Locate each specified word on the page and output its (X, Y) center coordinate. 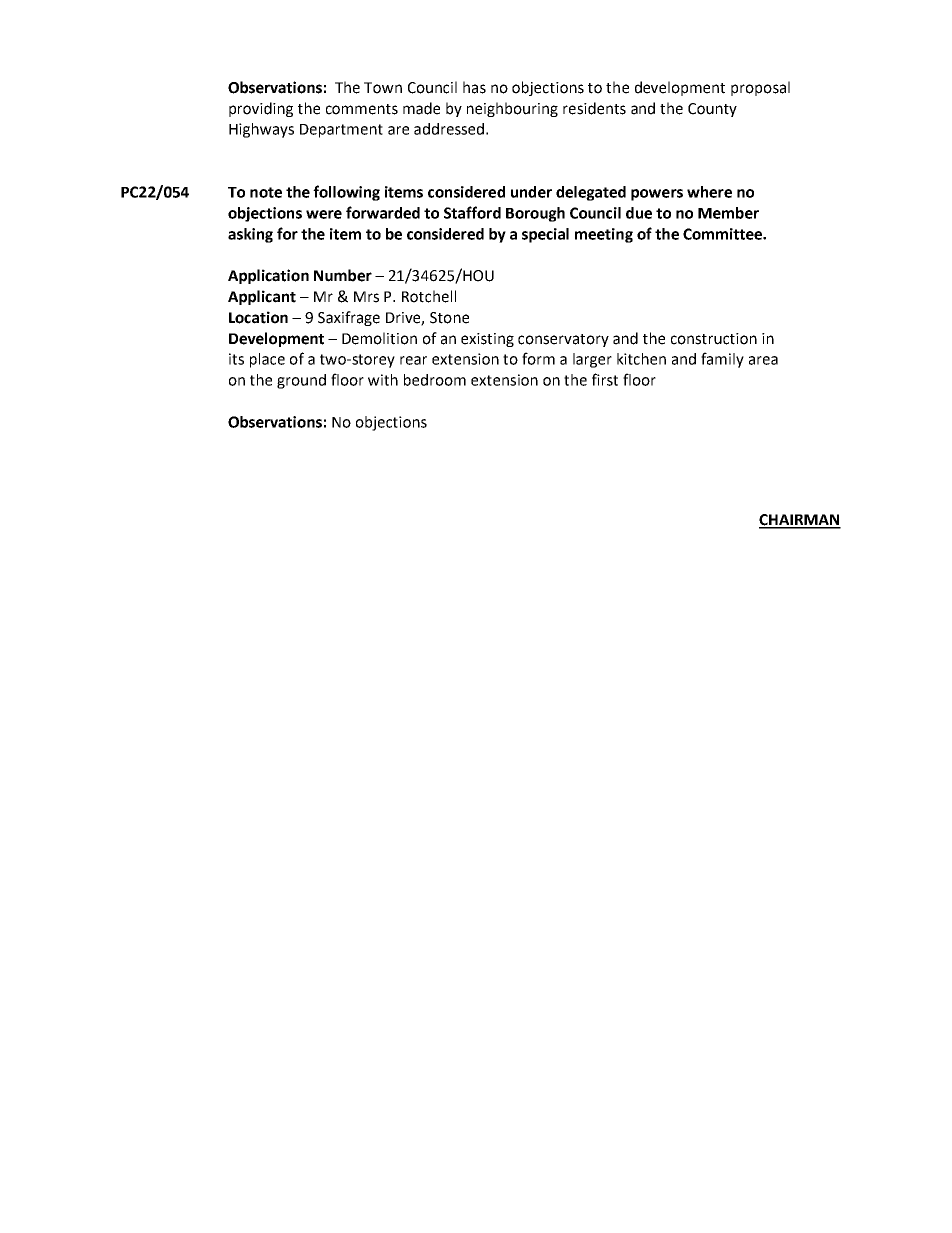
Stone (449, 318)
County (712, 110)
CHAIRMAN (800, 521)
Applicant (262, 297)
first (605, 379)
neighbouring (512, 109)
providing (261, 109)
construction (714, 339)
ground (301, 381)
